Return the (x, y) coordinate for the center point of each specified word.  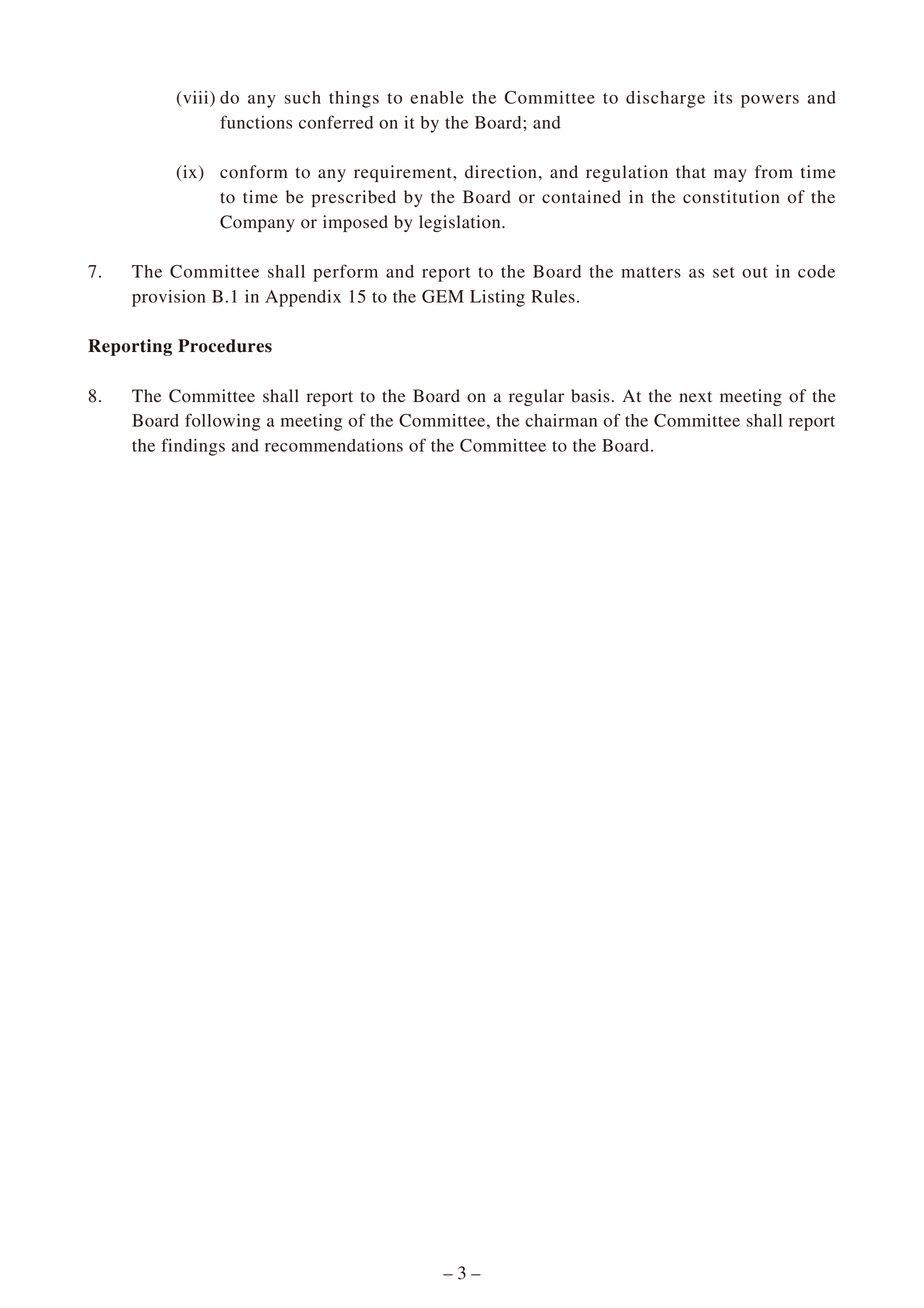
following (222, 422)
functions (256, 122)
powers (770, 101)
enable (437, 97)
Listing (497, 298)
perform (345, 273)
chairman (561, 420)
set (724, 272)
